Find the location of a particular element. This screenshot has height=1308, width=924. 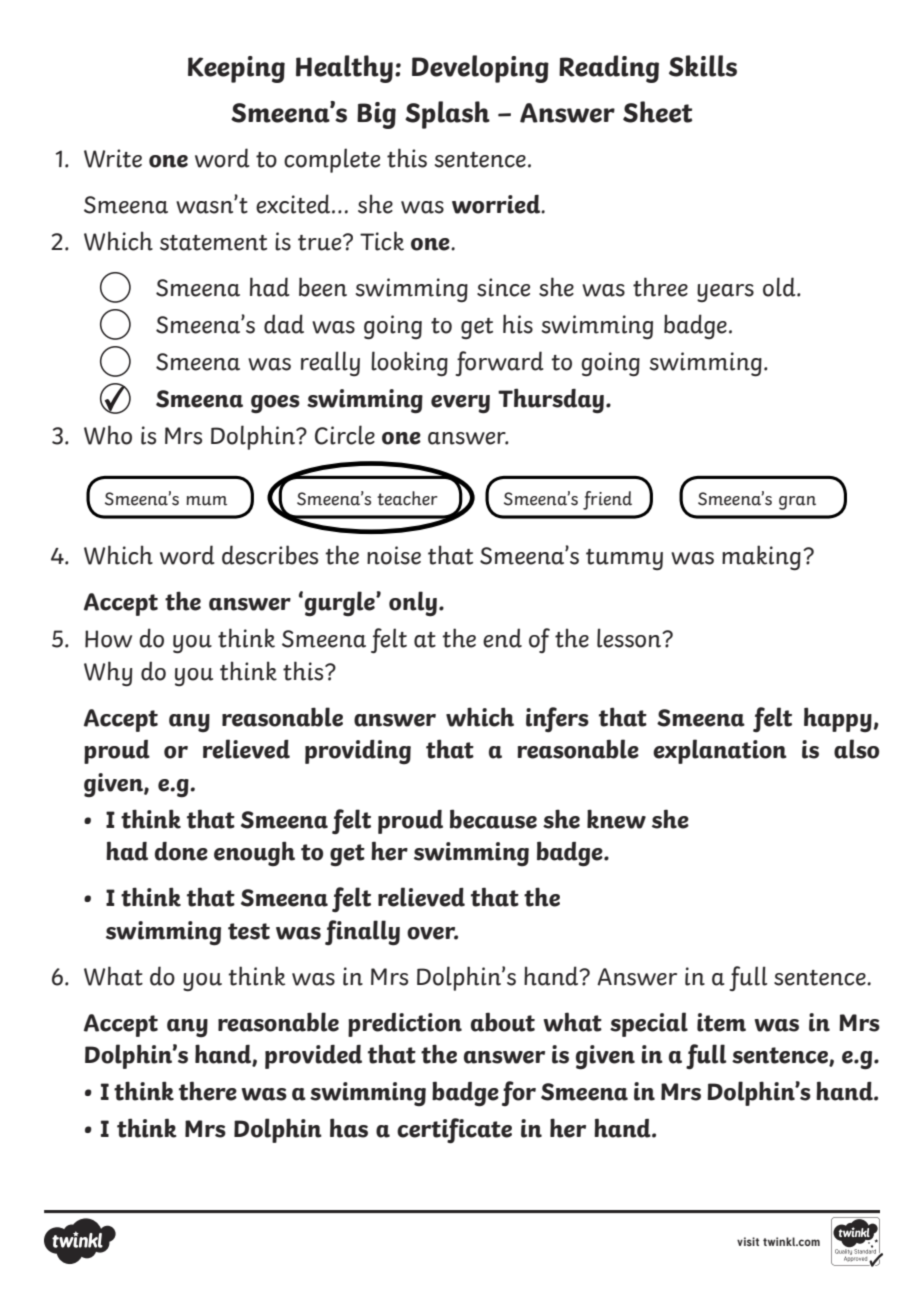

happy is located at coordinates (838, 719).
